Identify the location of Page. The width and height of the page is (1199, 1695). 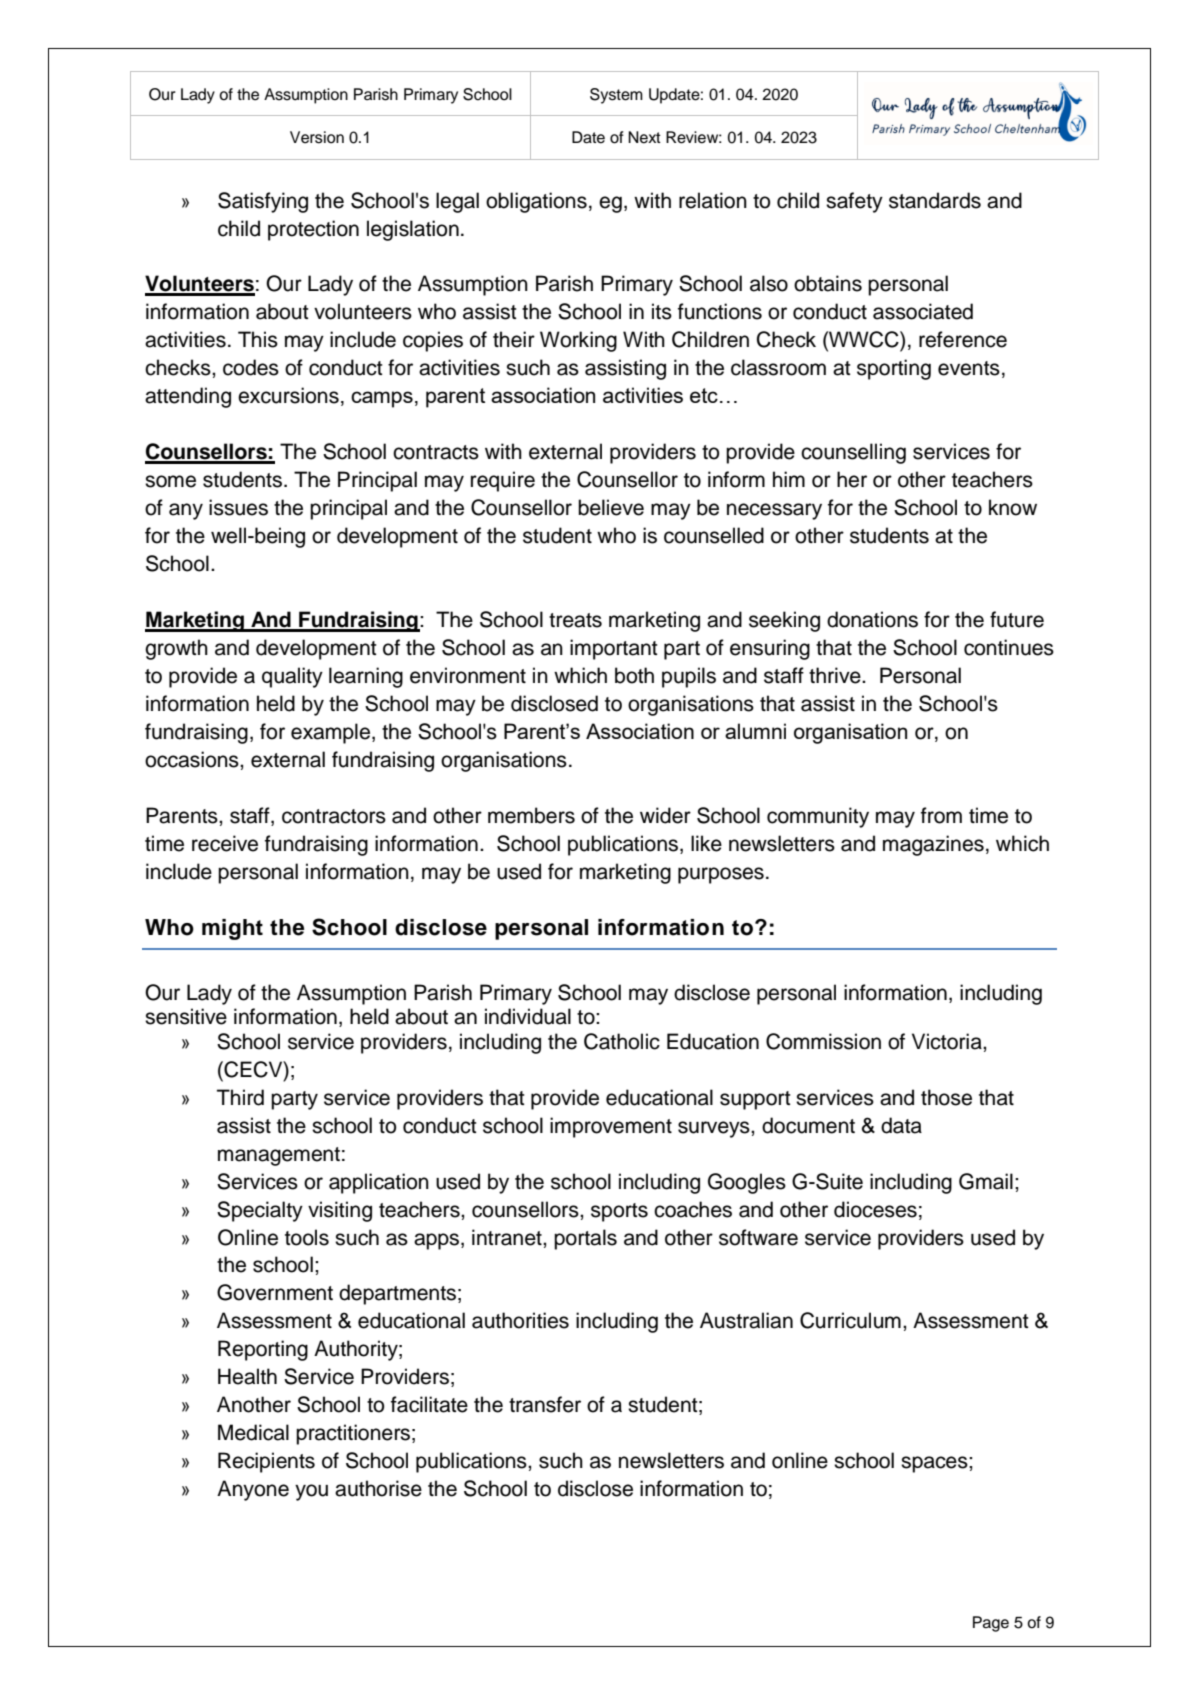
(991, 1624).
